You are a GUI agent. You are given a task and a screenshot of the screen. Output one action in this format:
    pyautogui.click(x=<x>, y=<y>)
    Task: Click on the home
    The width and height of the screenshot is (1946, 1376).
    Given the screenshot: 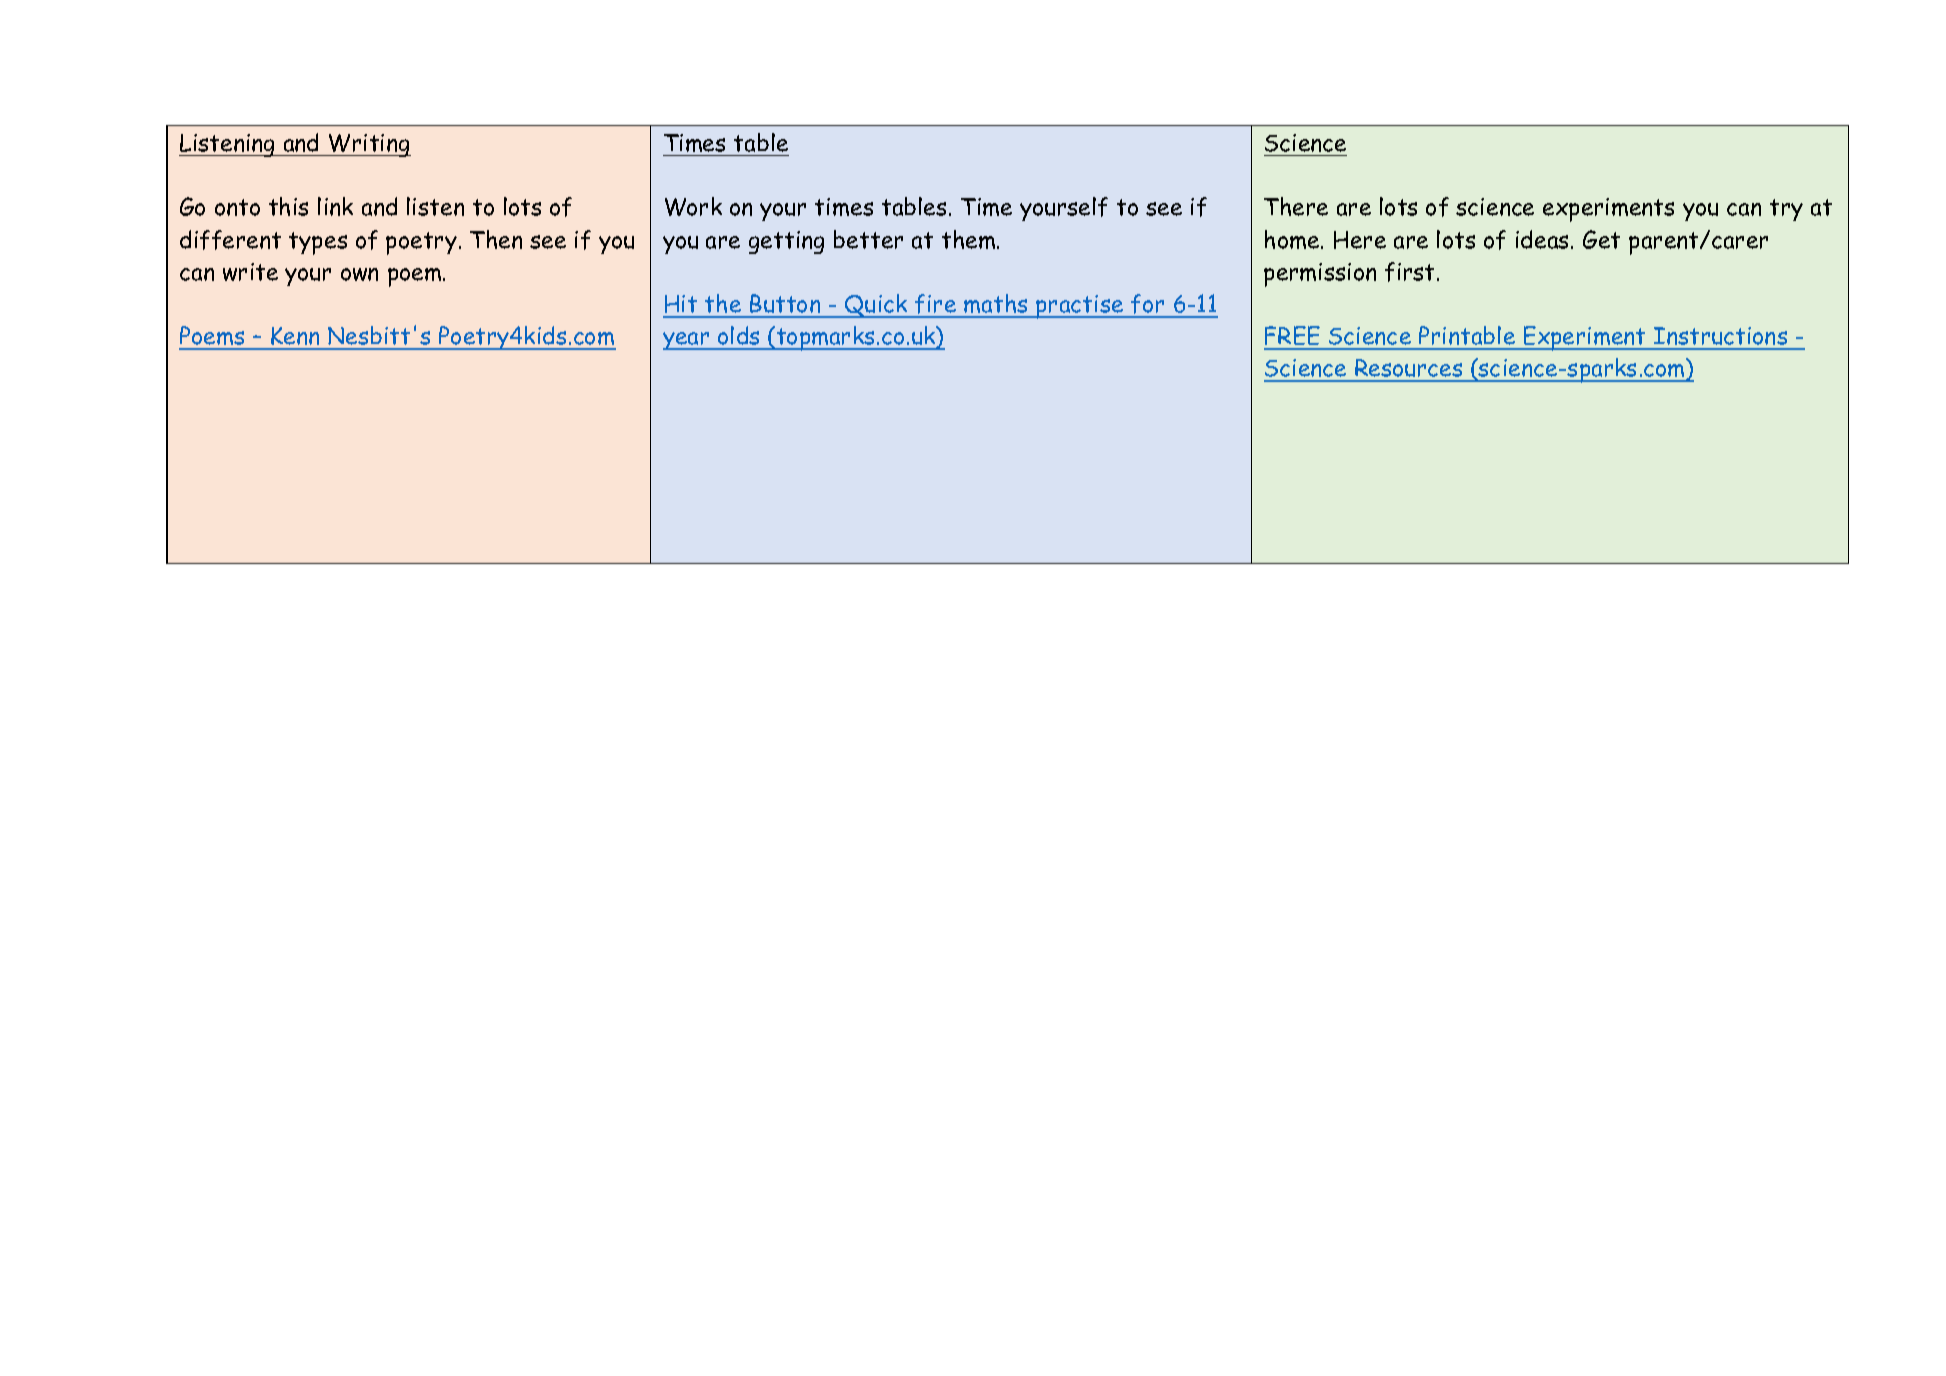 What is the action you would take?
    pyautogui.click(x=1293, y=239)
